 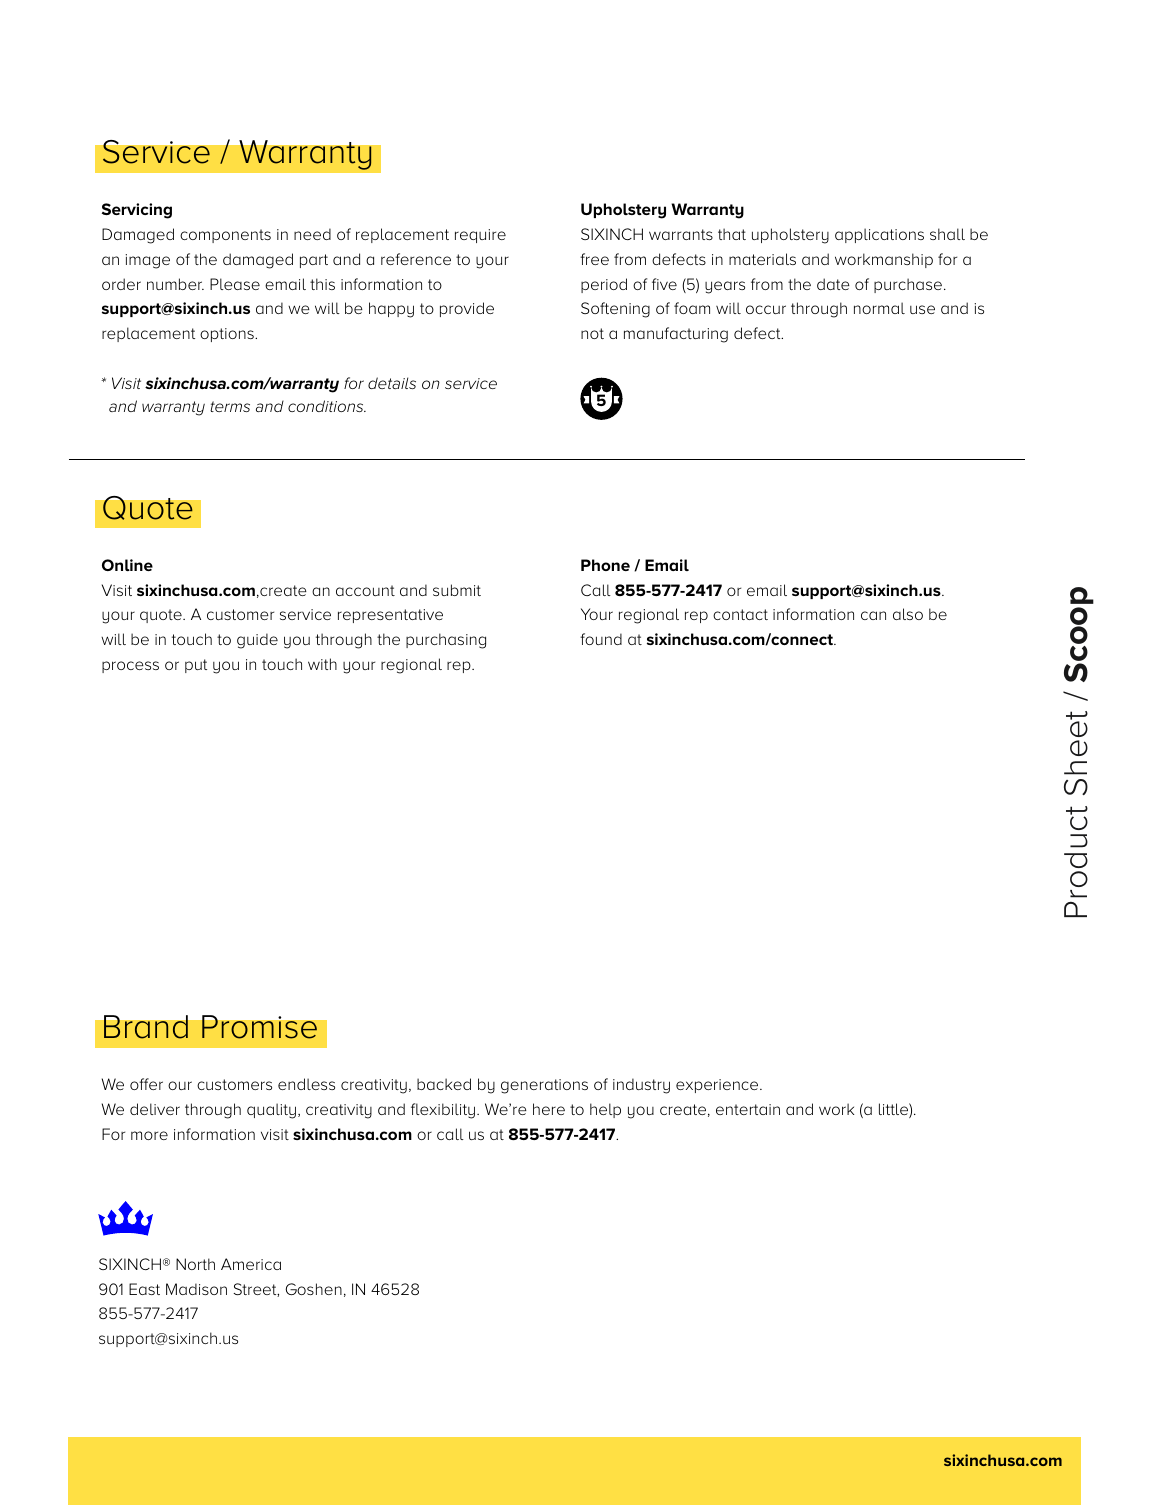 What do you see at coordinates (230, 406) in the page?
I see `terms` at bounding box center [230, 406].
